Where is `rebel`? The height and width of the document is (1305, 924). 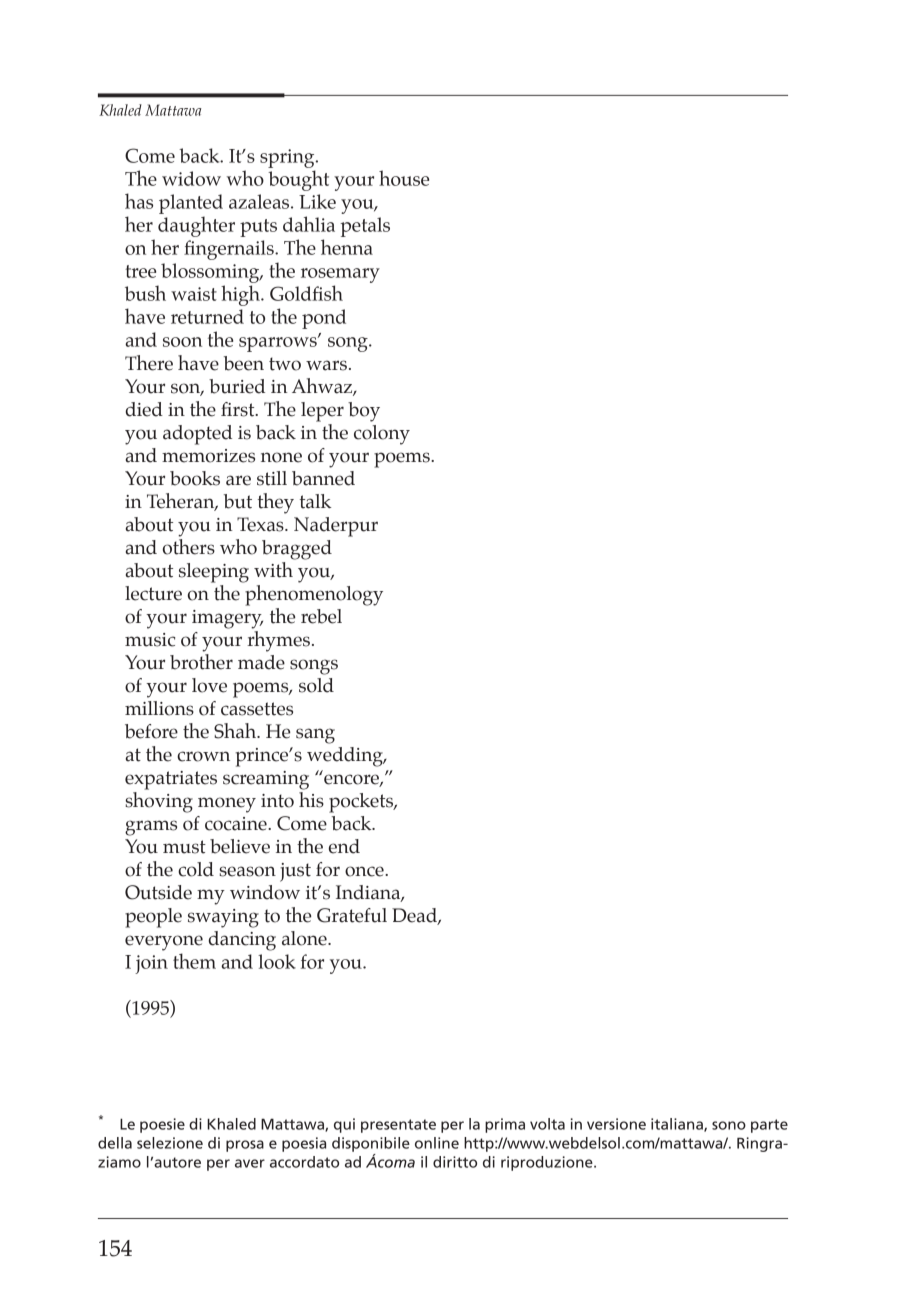
rebel is located at coordinates (321, 616).
